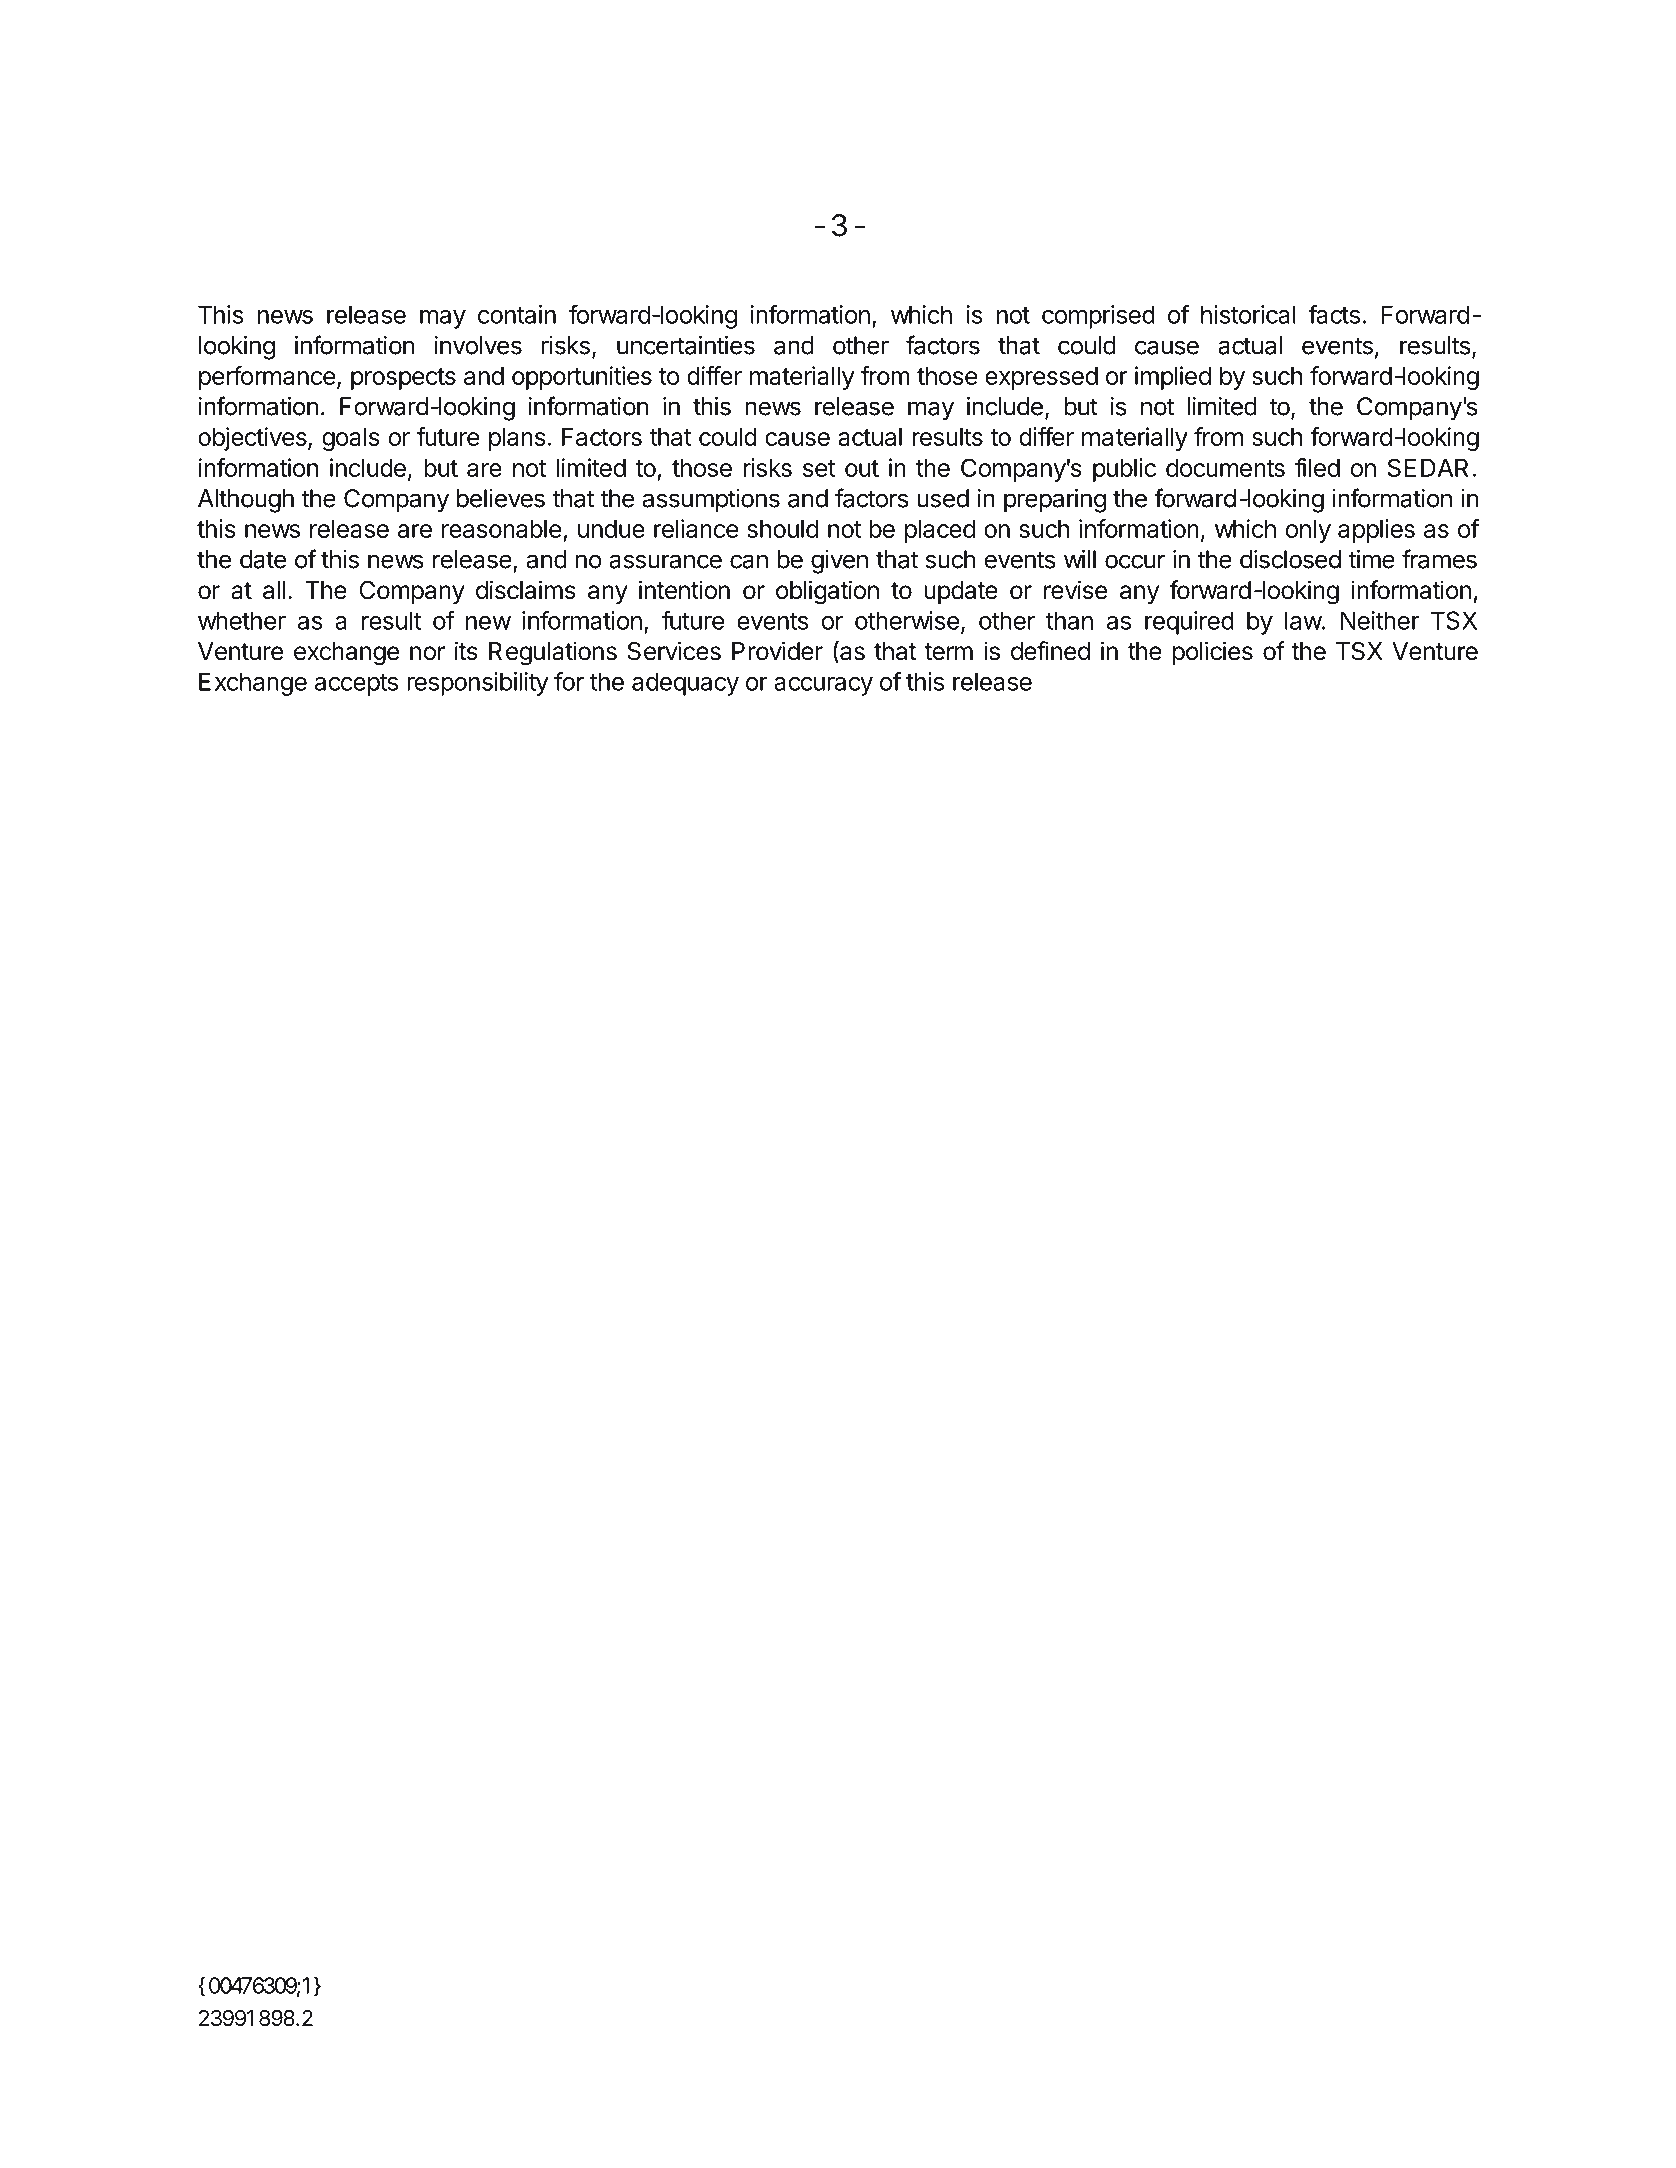 This screenshot has width=1676, height=2168. I want to click on contain, so click(517, 314).
